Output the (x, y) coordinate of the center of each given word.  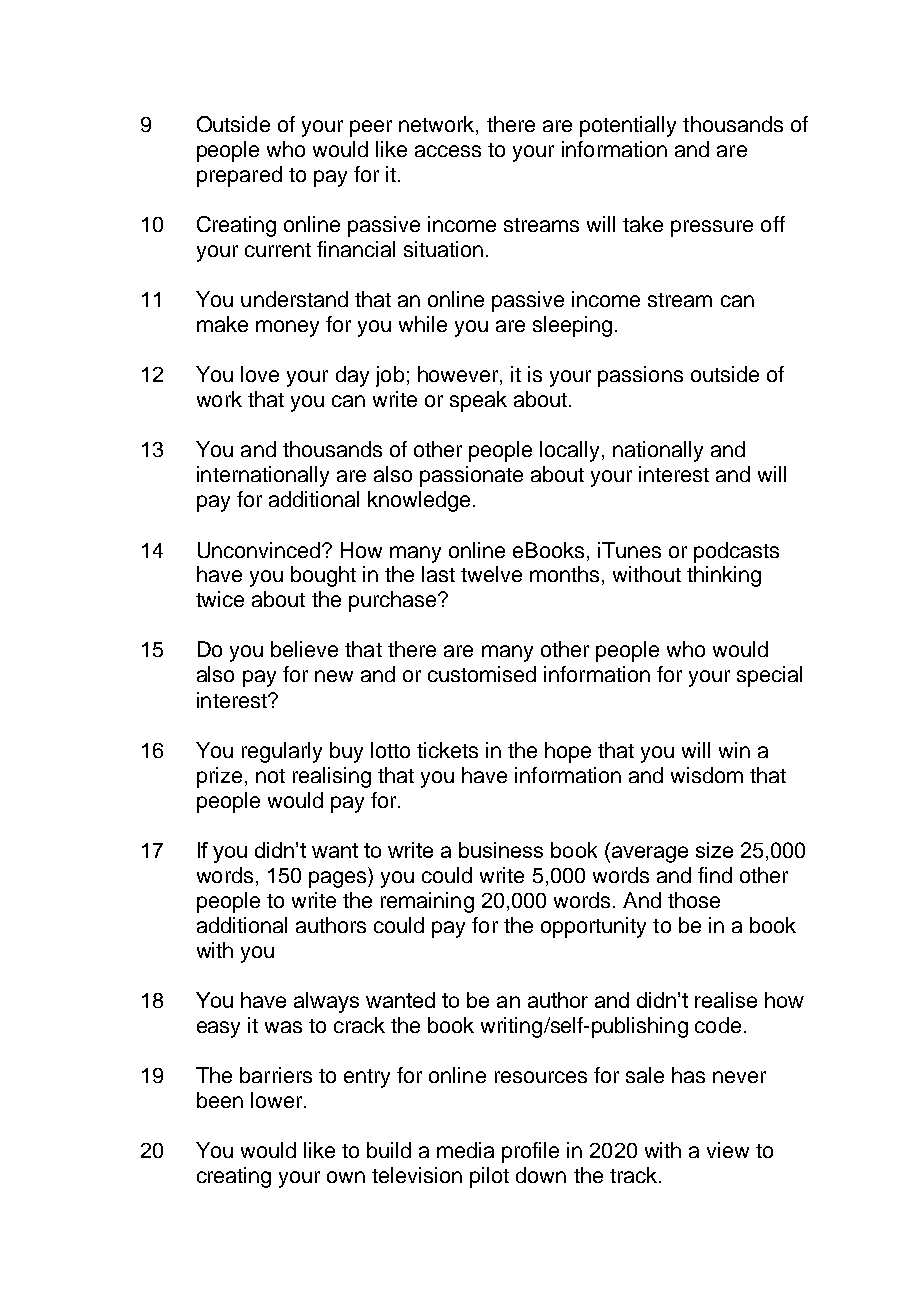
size (714, 850)
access (448, 151)
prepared (239, 176)
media (465, 1150)
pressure (712, 228)
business (501, 850)
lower (278, 1100)
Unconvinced (260, 550)
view (728, 1150)
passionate (471, 476)
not (270, 776)
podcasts (736, 552)
